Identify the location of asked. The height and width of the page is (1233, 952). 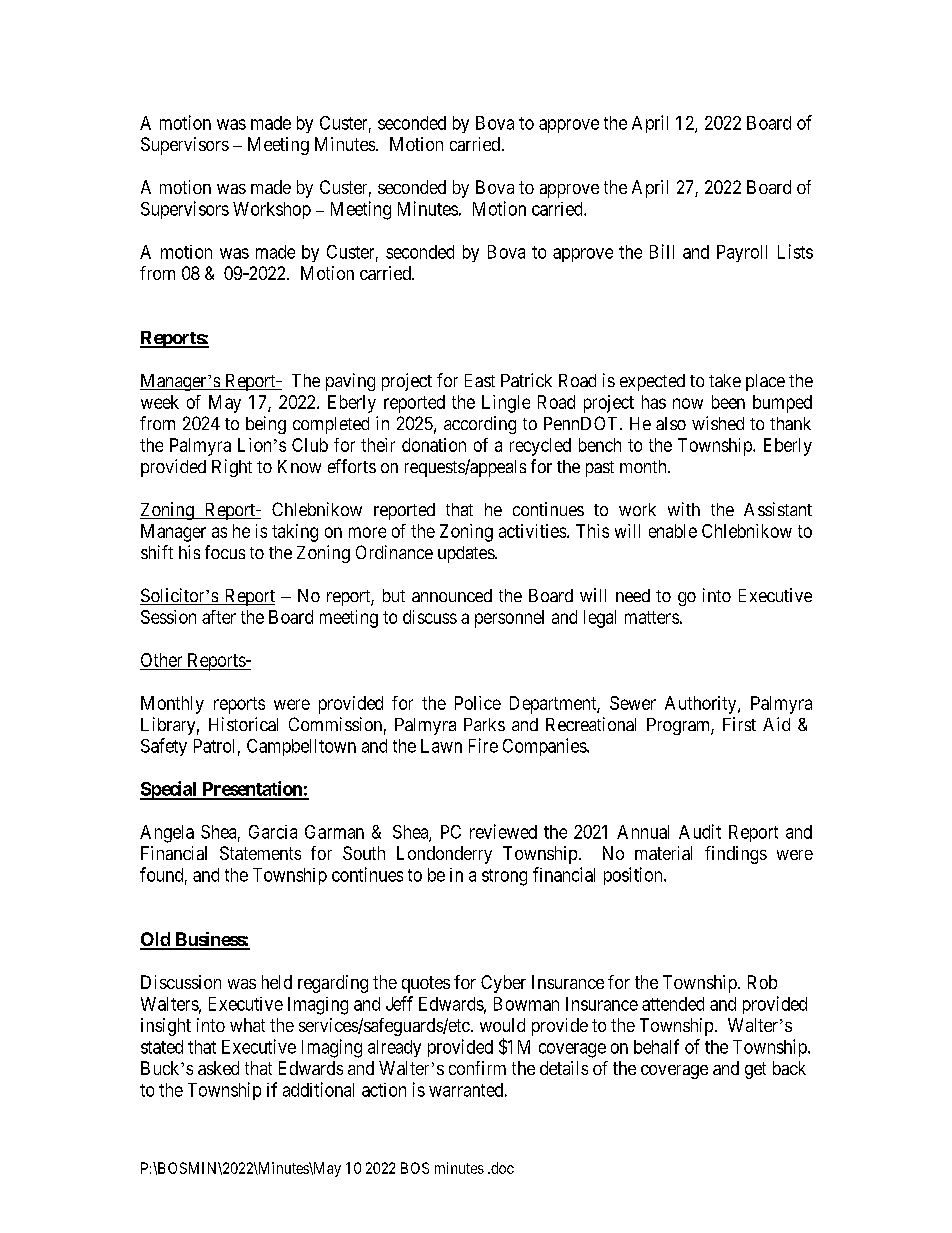
(218, 1068).
